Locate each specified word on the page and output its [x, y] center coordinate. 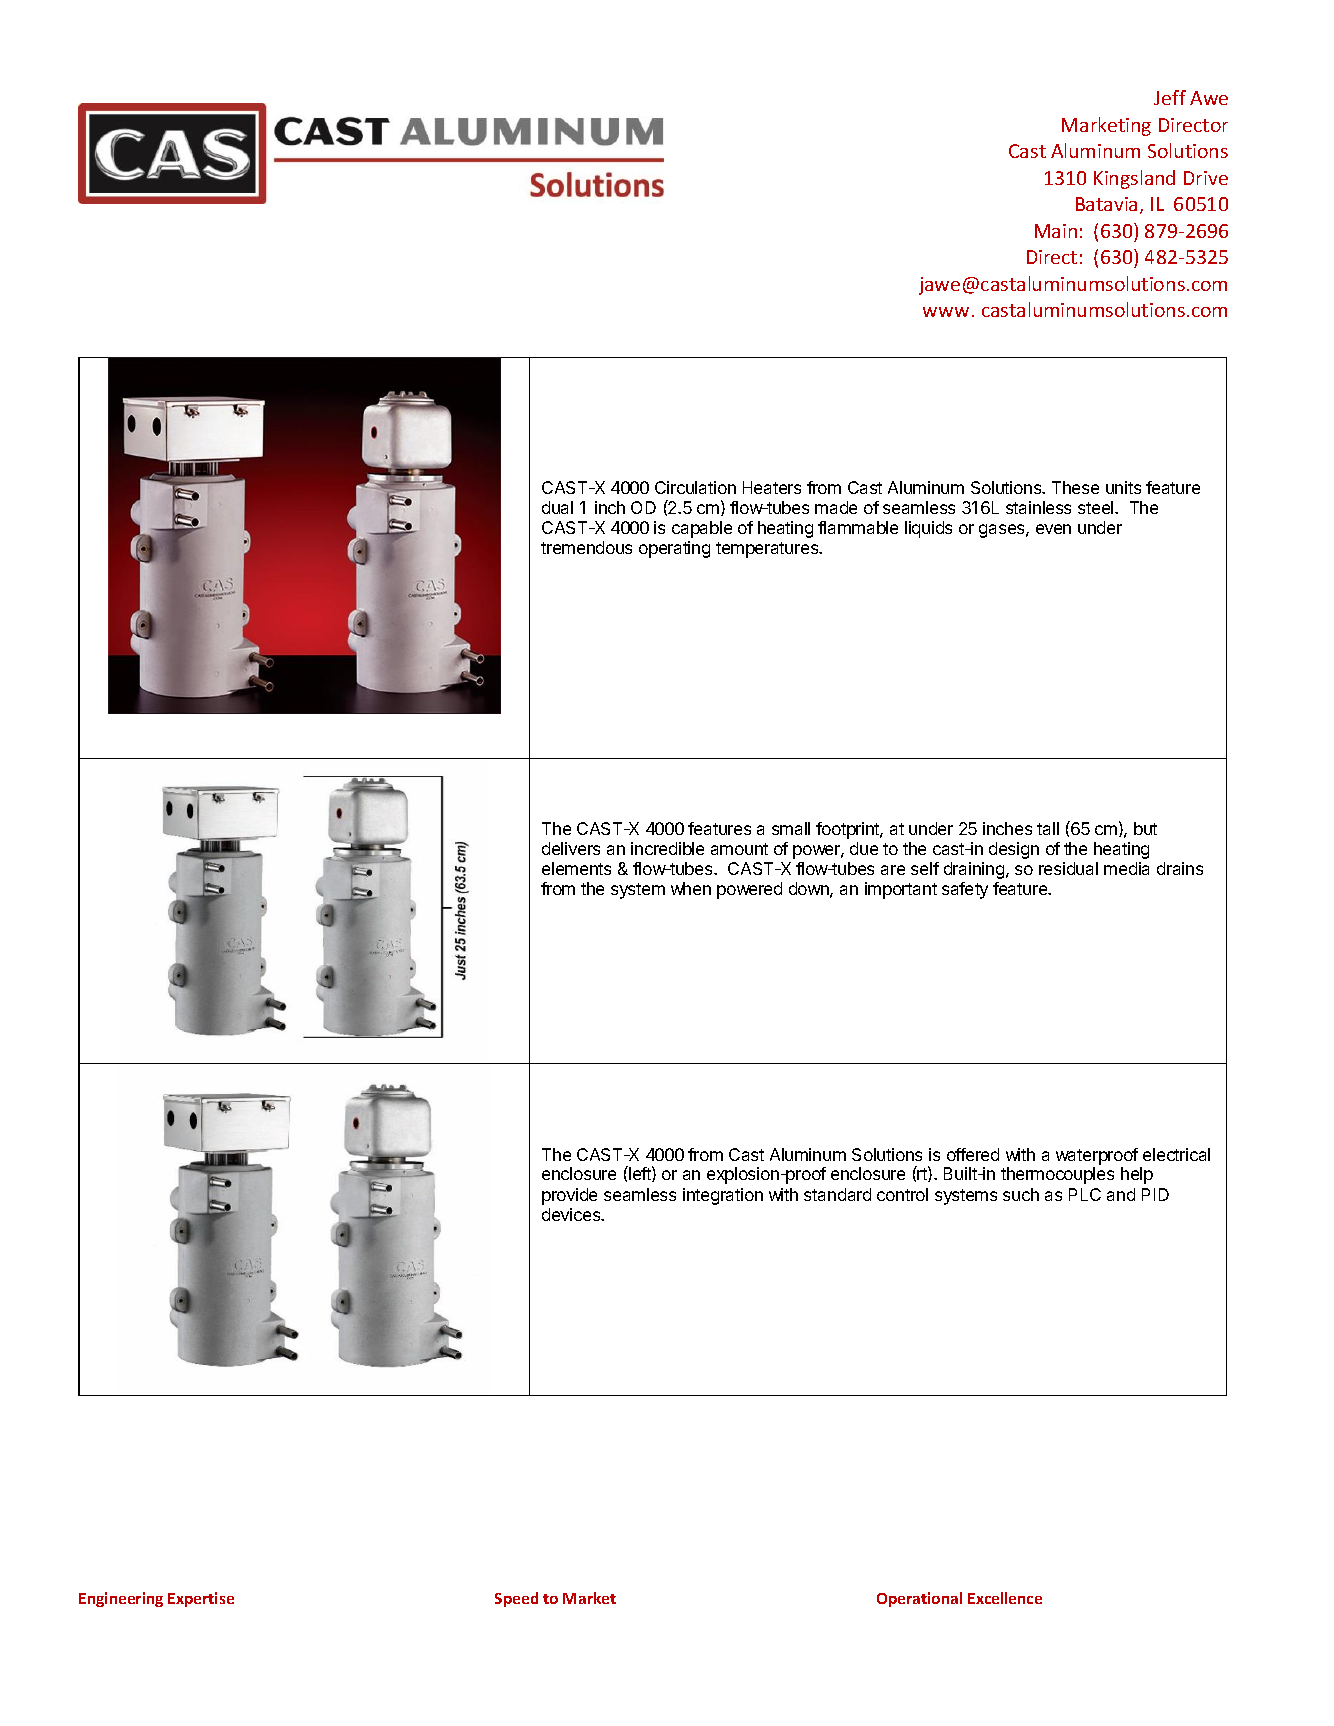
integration [723, 1196]
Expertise [201, 1599]
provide [569, 1196]
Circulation [695, 487]
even [1053, 529]
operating [674, 549]
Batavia [1106, 204]
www [946, 312]
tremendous [586, 547]
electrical [1176, 1154]
